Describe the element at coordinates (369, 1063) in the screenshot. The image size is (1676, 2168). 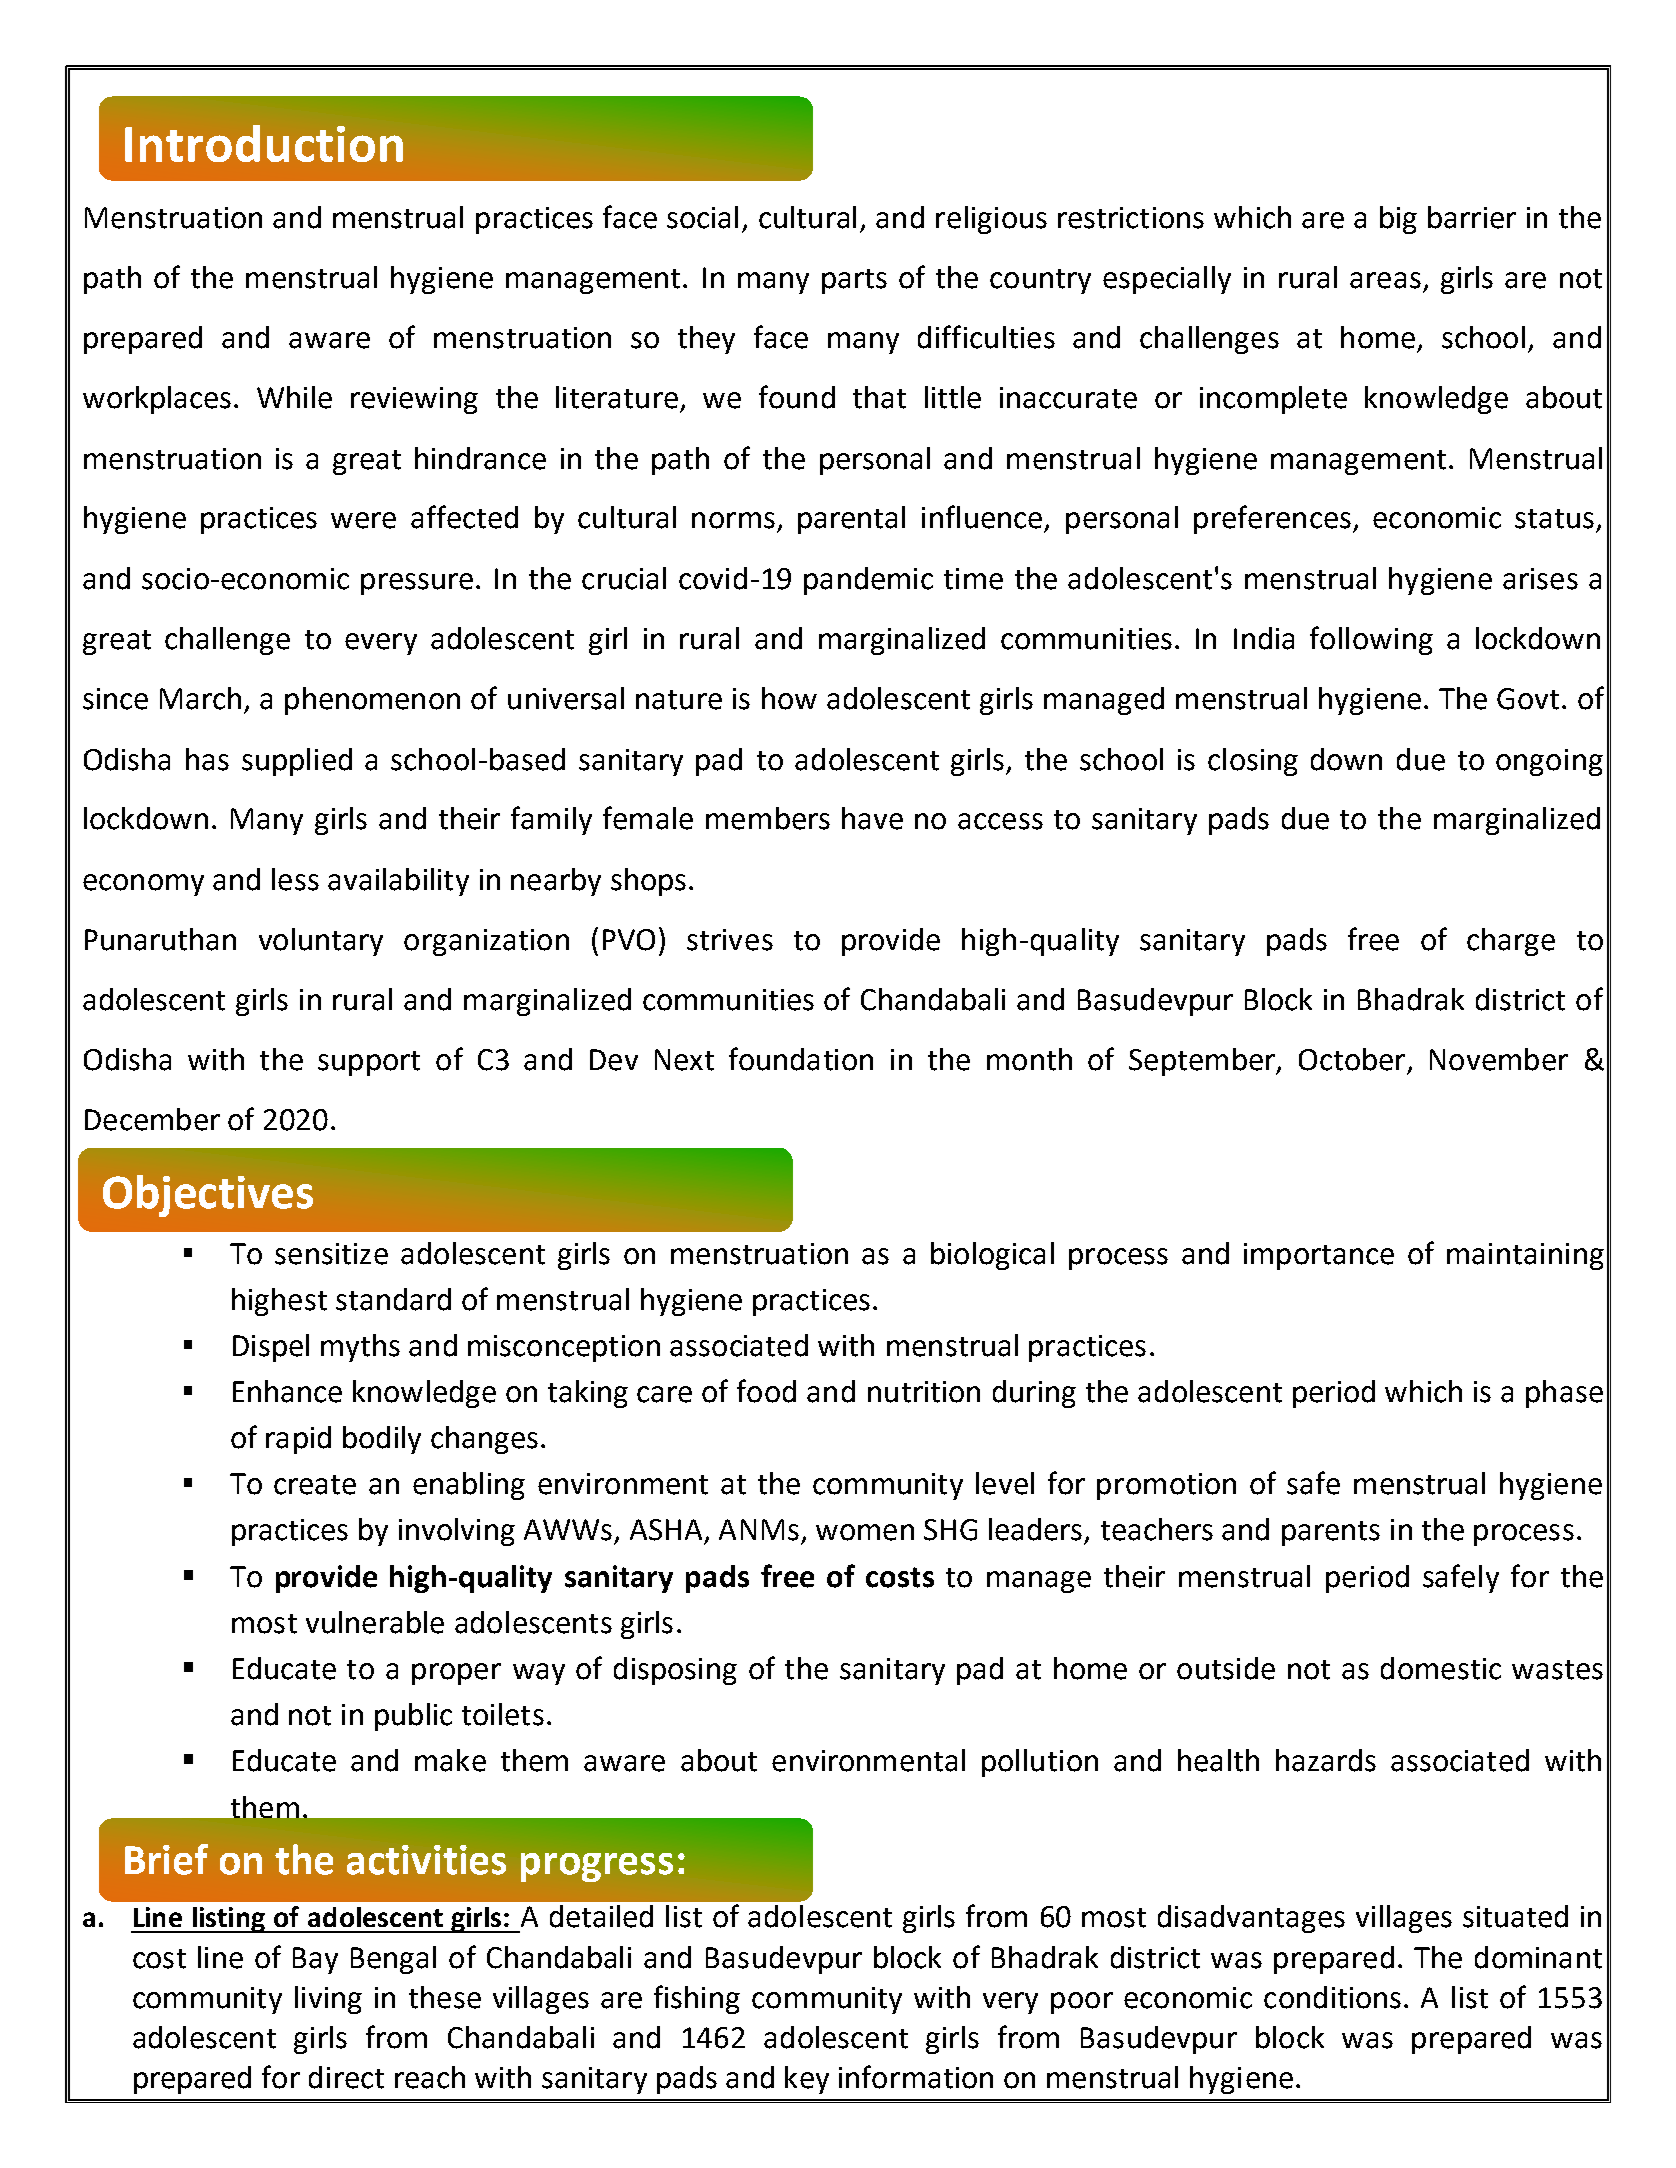
I see `support` at that location.
